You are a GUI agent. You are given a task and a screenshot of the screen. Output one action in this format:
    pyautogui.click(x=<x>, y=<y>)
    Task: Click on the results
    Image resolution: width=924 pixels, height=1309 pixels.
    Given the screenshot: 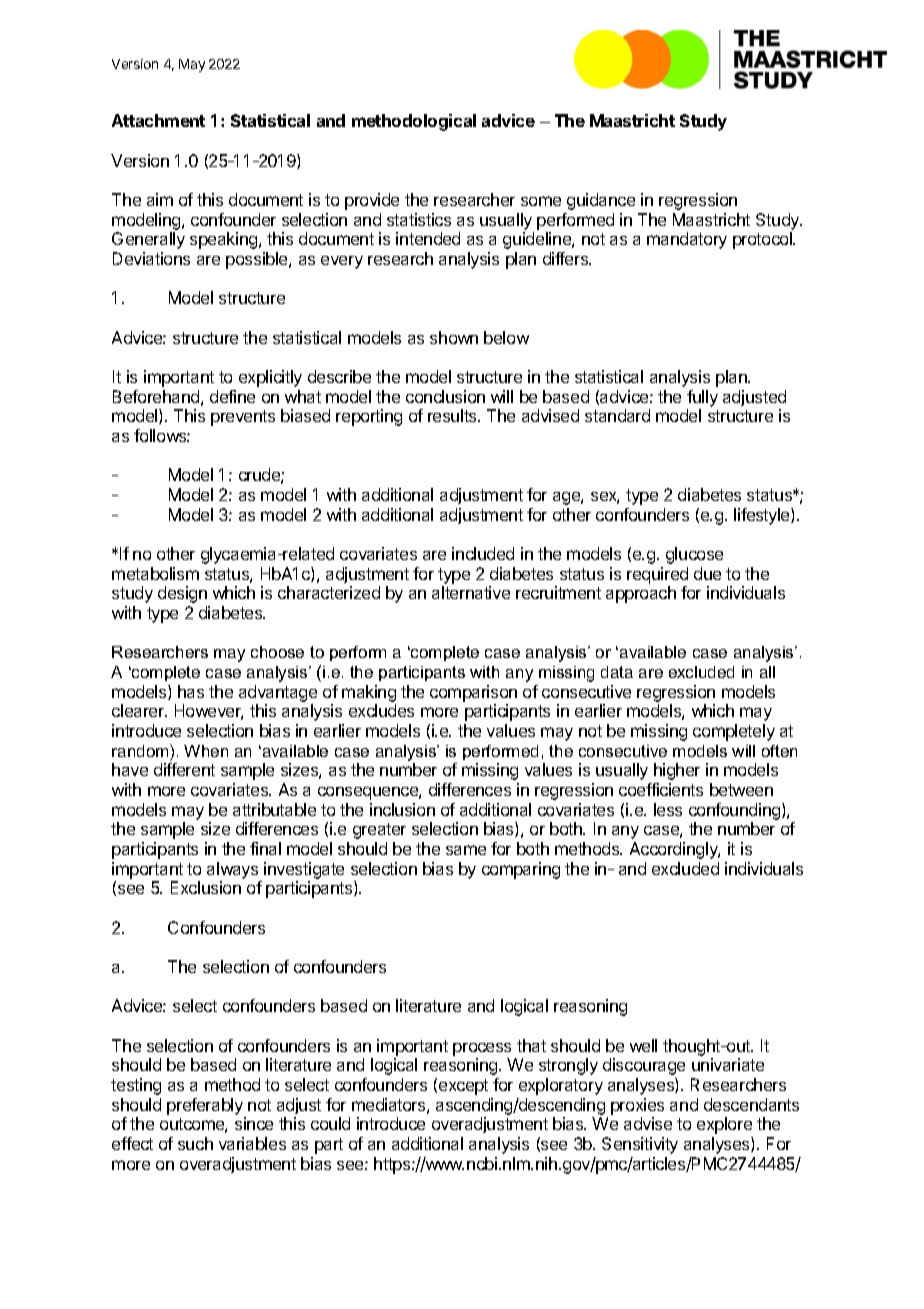 What is the action you would take?
    pyautogui.click(x=453, y=415)
